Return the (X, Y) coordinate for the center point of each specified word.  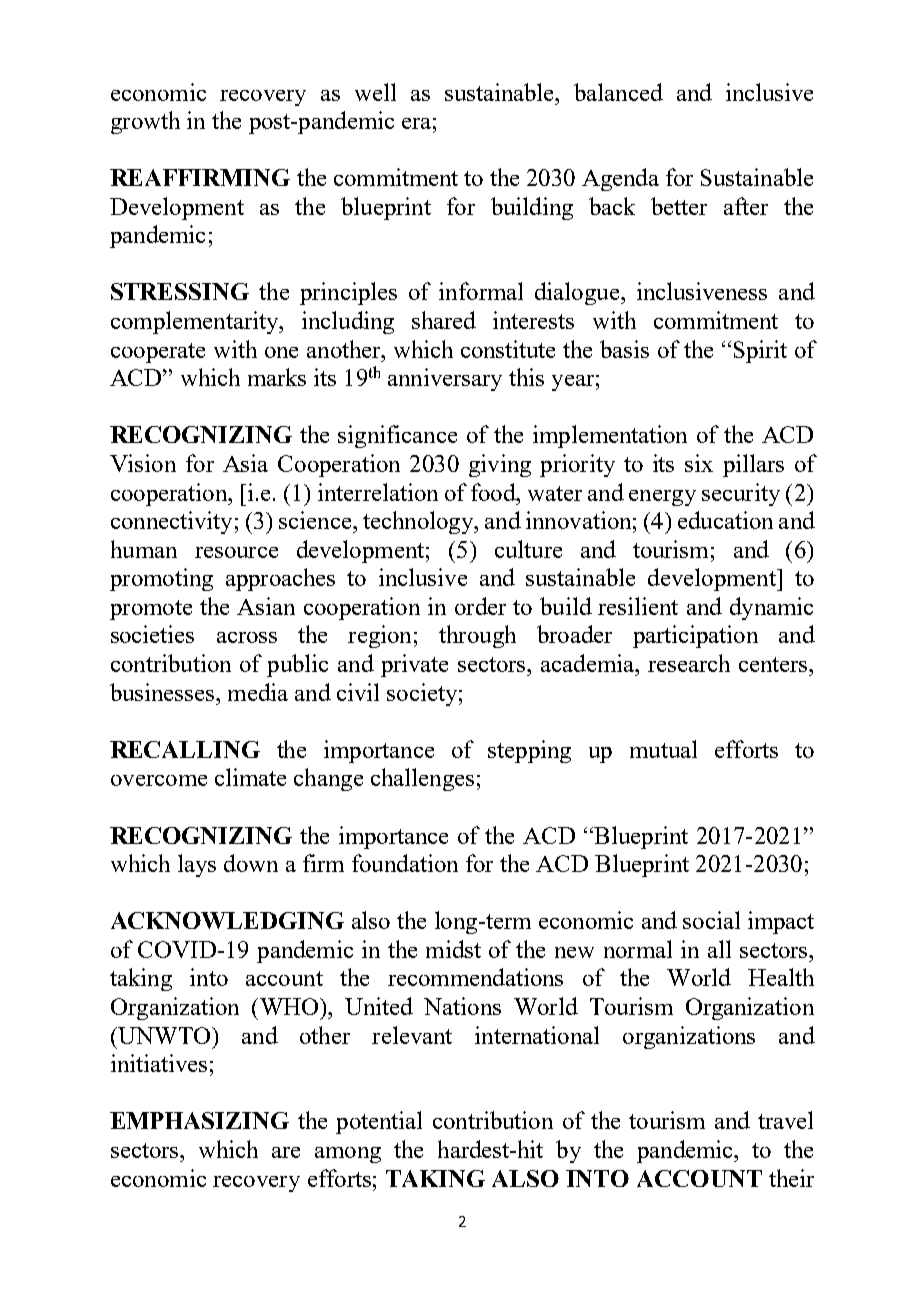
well (375, 92)
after (746, 206)
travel (785, 1120)
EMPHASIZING (199, 1120)
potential (379, 1122)
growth (145, 122)
